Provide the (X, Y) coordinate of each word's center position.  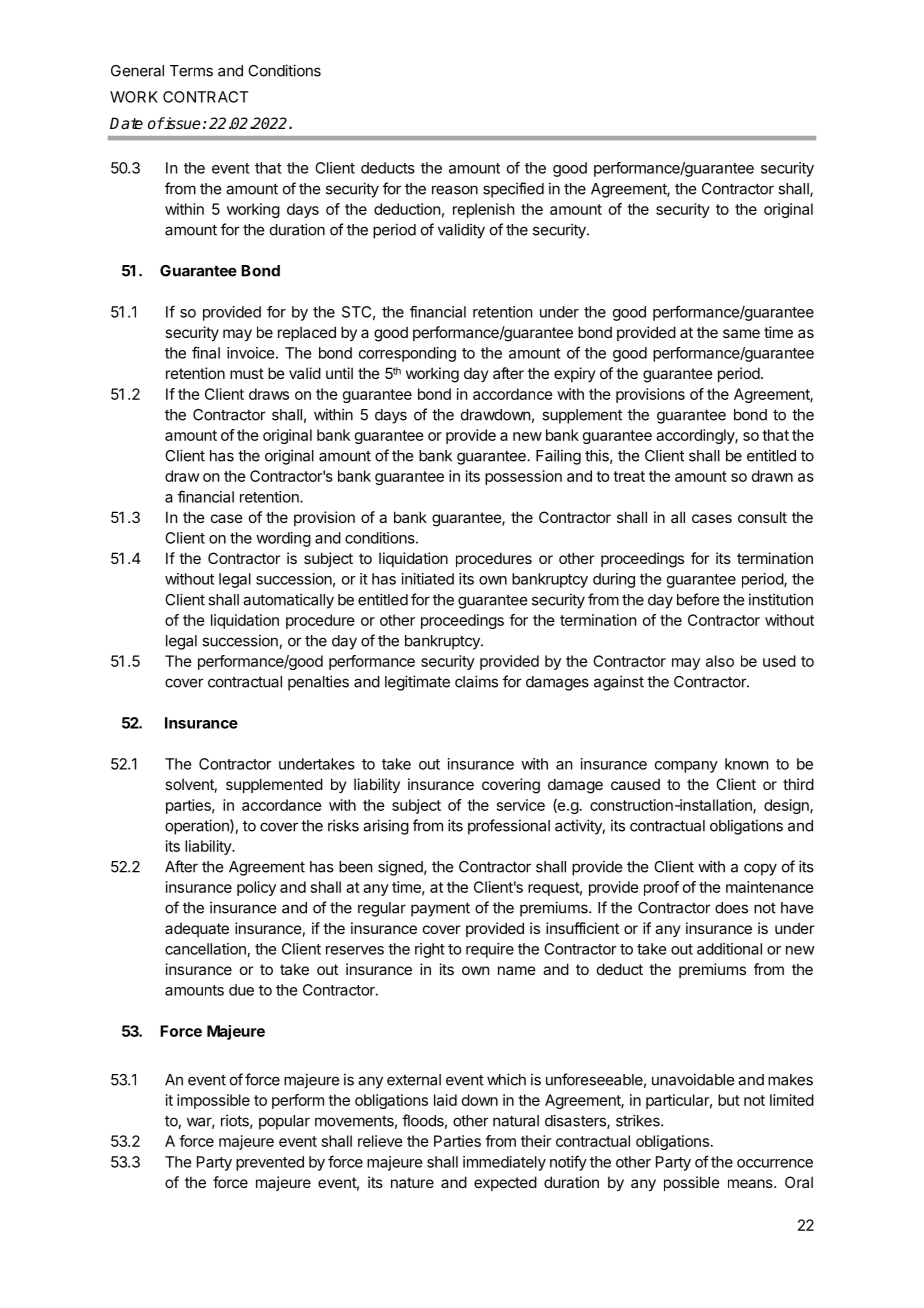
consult (762, 517)
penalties (318, 683)
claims (476, 681)
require (490, 950)
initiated (428, 579)
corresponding (407, 354)
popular (284, 1122)
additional (729, 949)
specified (513, 190)
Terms (191, 71)
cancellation (205, 949)
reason (455, 190)
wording (283, 539)
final (206, 352)
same (741, 333)
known (746, 764)
